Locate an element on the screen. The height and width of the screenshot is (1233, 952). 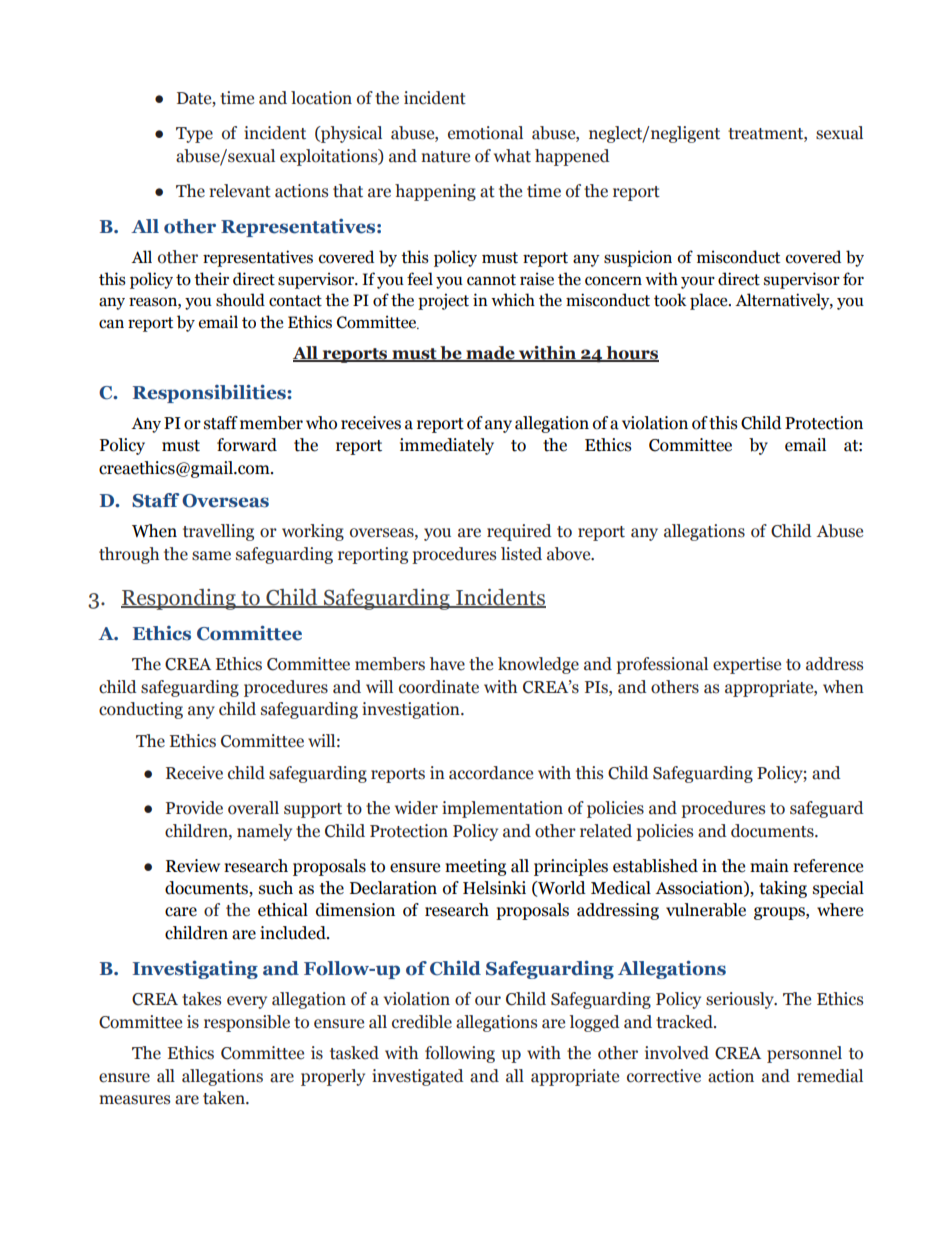
personnel is located at coordinates (804, 1054).
